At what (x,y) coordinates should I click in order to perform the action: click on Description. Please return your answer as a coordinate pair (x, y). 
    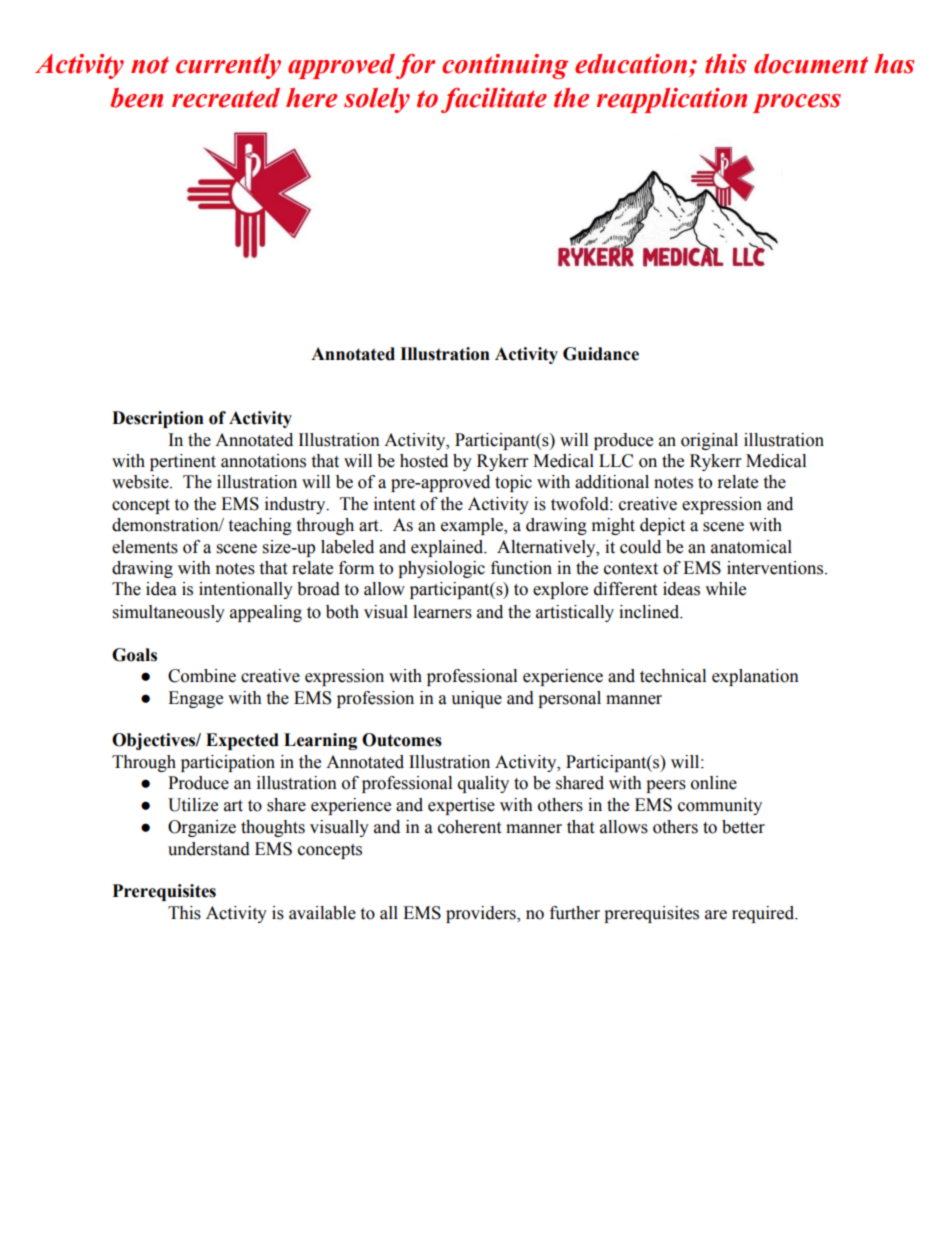
    Looking at the image, I should click on (158, 419).
